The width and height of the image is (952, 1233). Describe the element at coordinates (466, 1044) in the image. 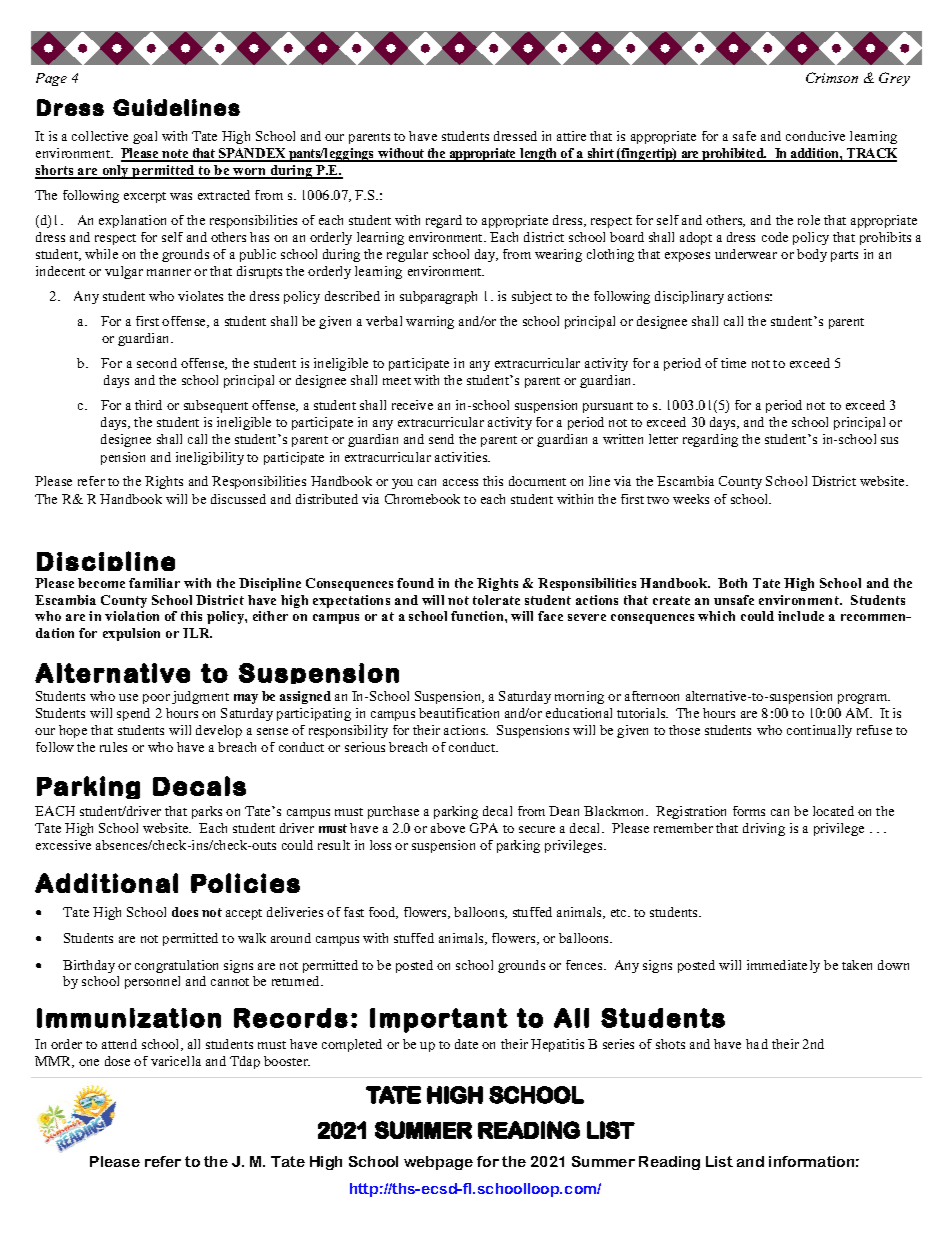

I see `date` at that location.
